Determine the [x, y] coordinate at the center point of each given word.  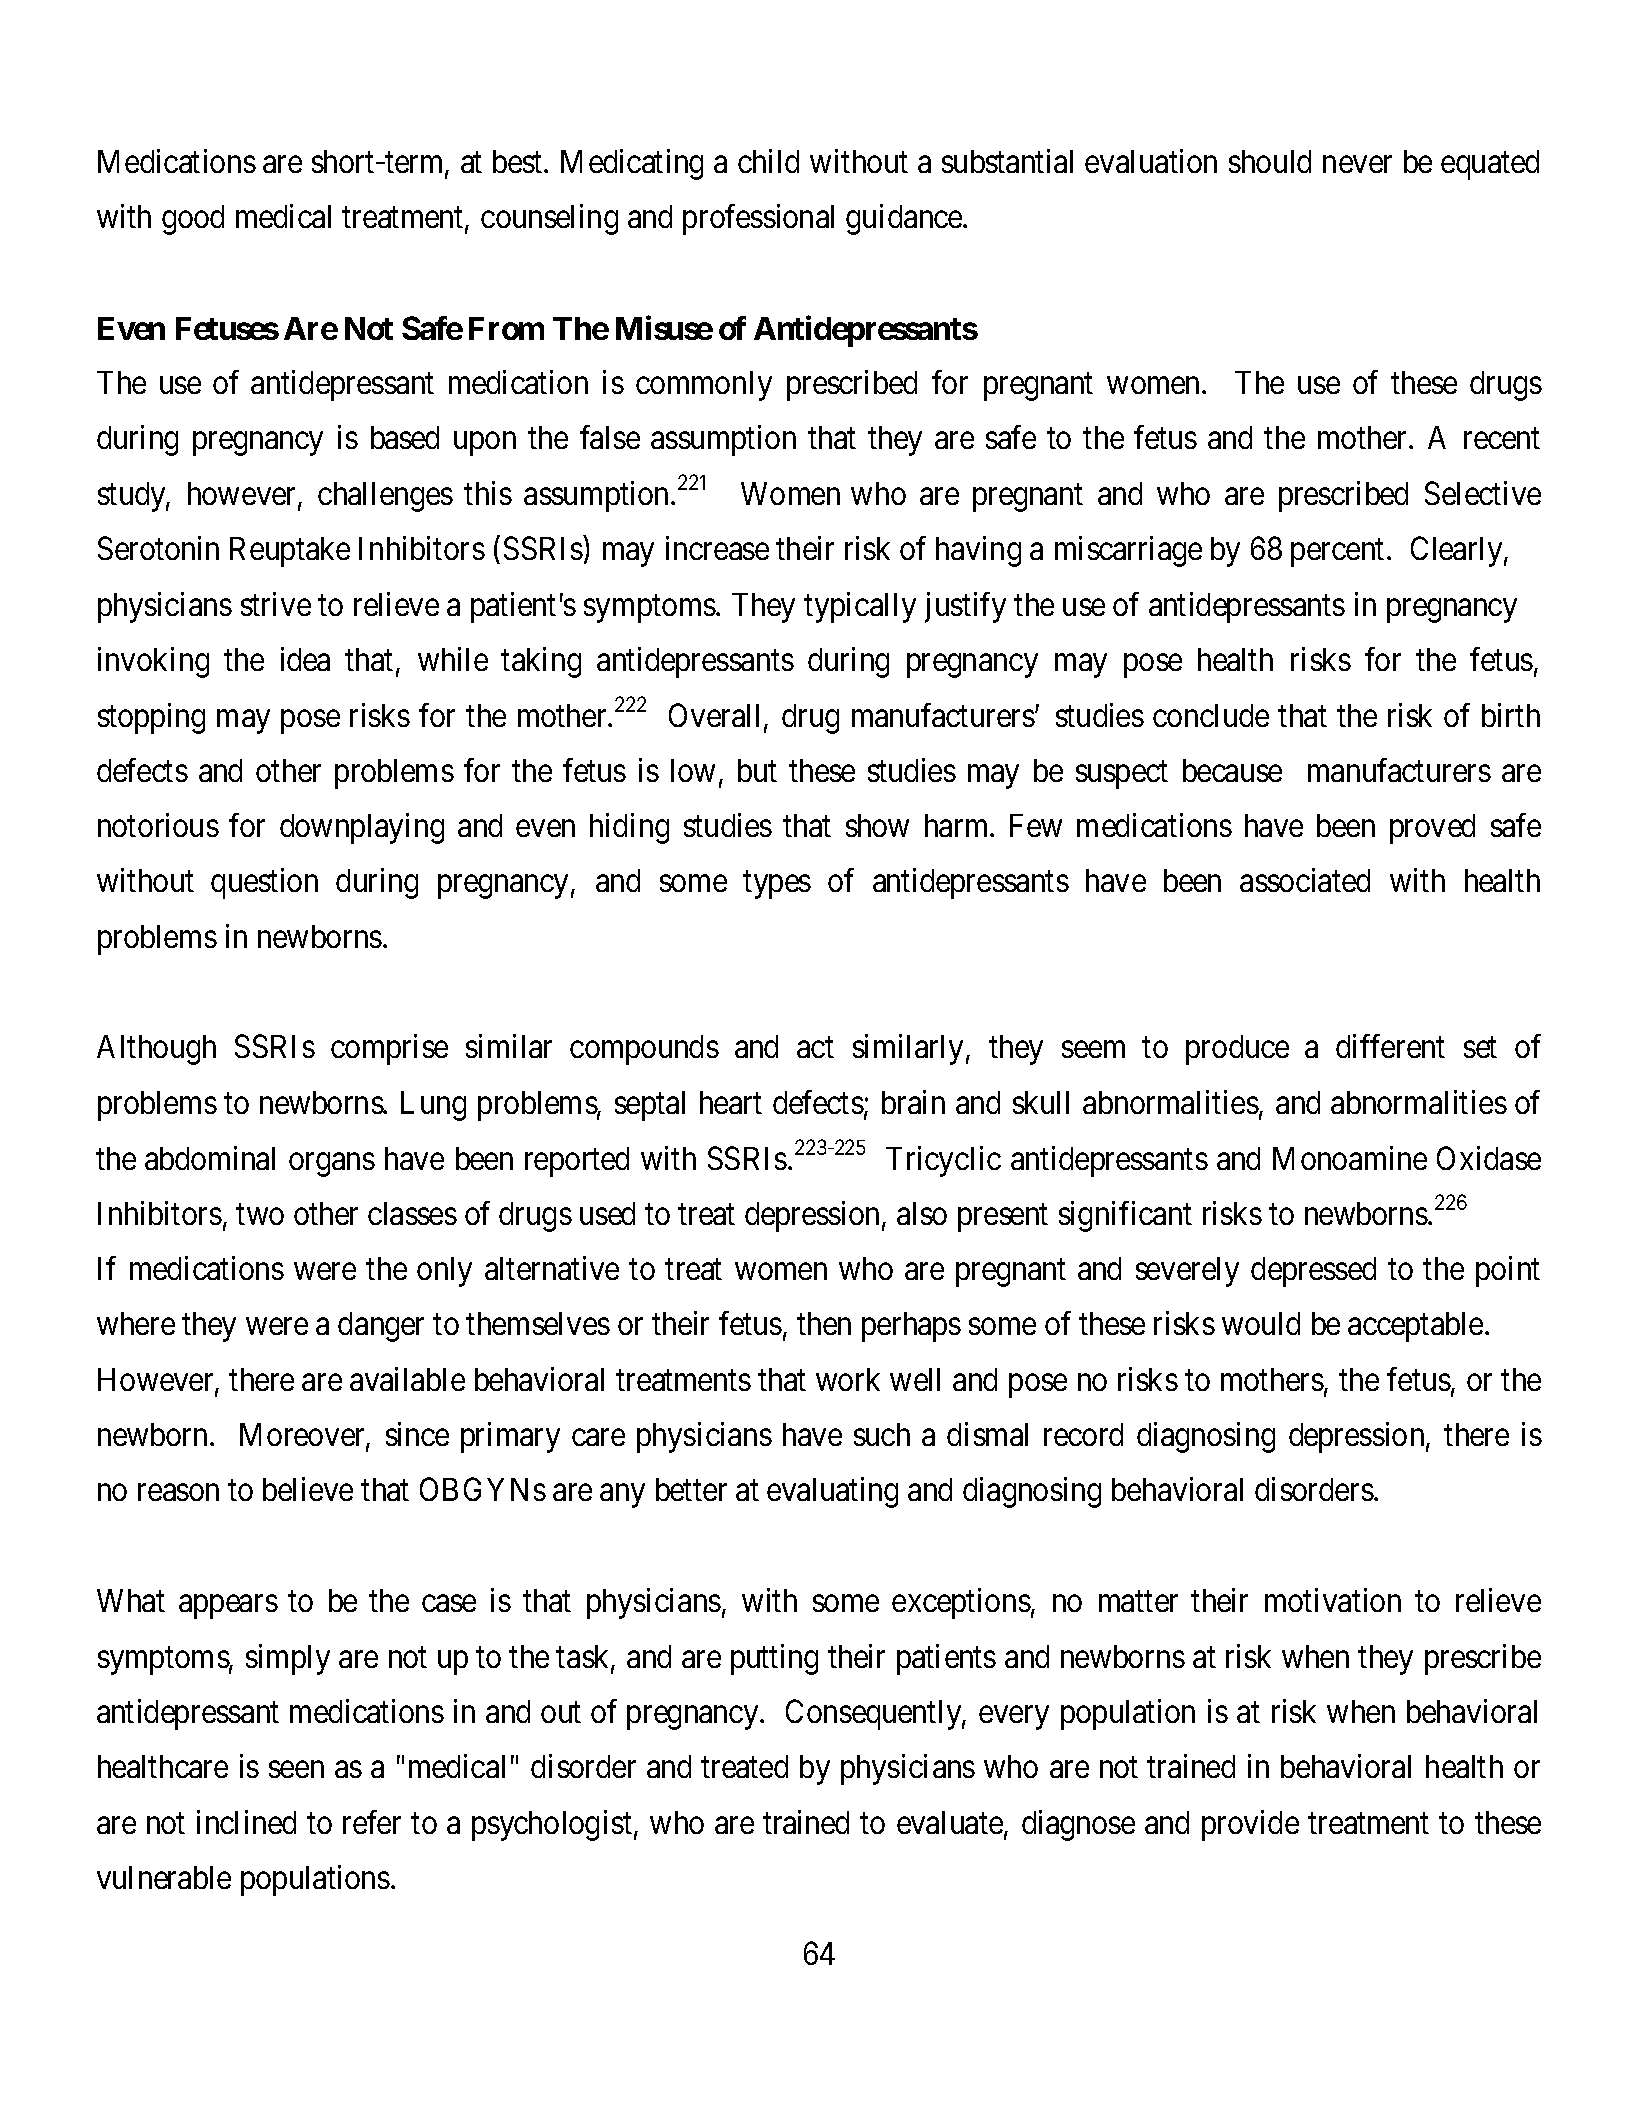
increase [717, 548]
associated [1305, 880]
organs [332, 1165]
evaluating [832, 1492]
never [1357, 164]
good [193, 220]
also [922, 1213]
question [264, 883]
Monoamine [1350, 1158]
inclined [246, 1822]
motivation [1333, 1600]
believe [308, 1489]
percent [1337, 553]
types [777, 885]
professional [758, 219]
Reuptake [290, 552]
